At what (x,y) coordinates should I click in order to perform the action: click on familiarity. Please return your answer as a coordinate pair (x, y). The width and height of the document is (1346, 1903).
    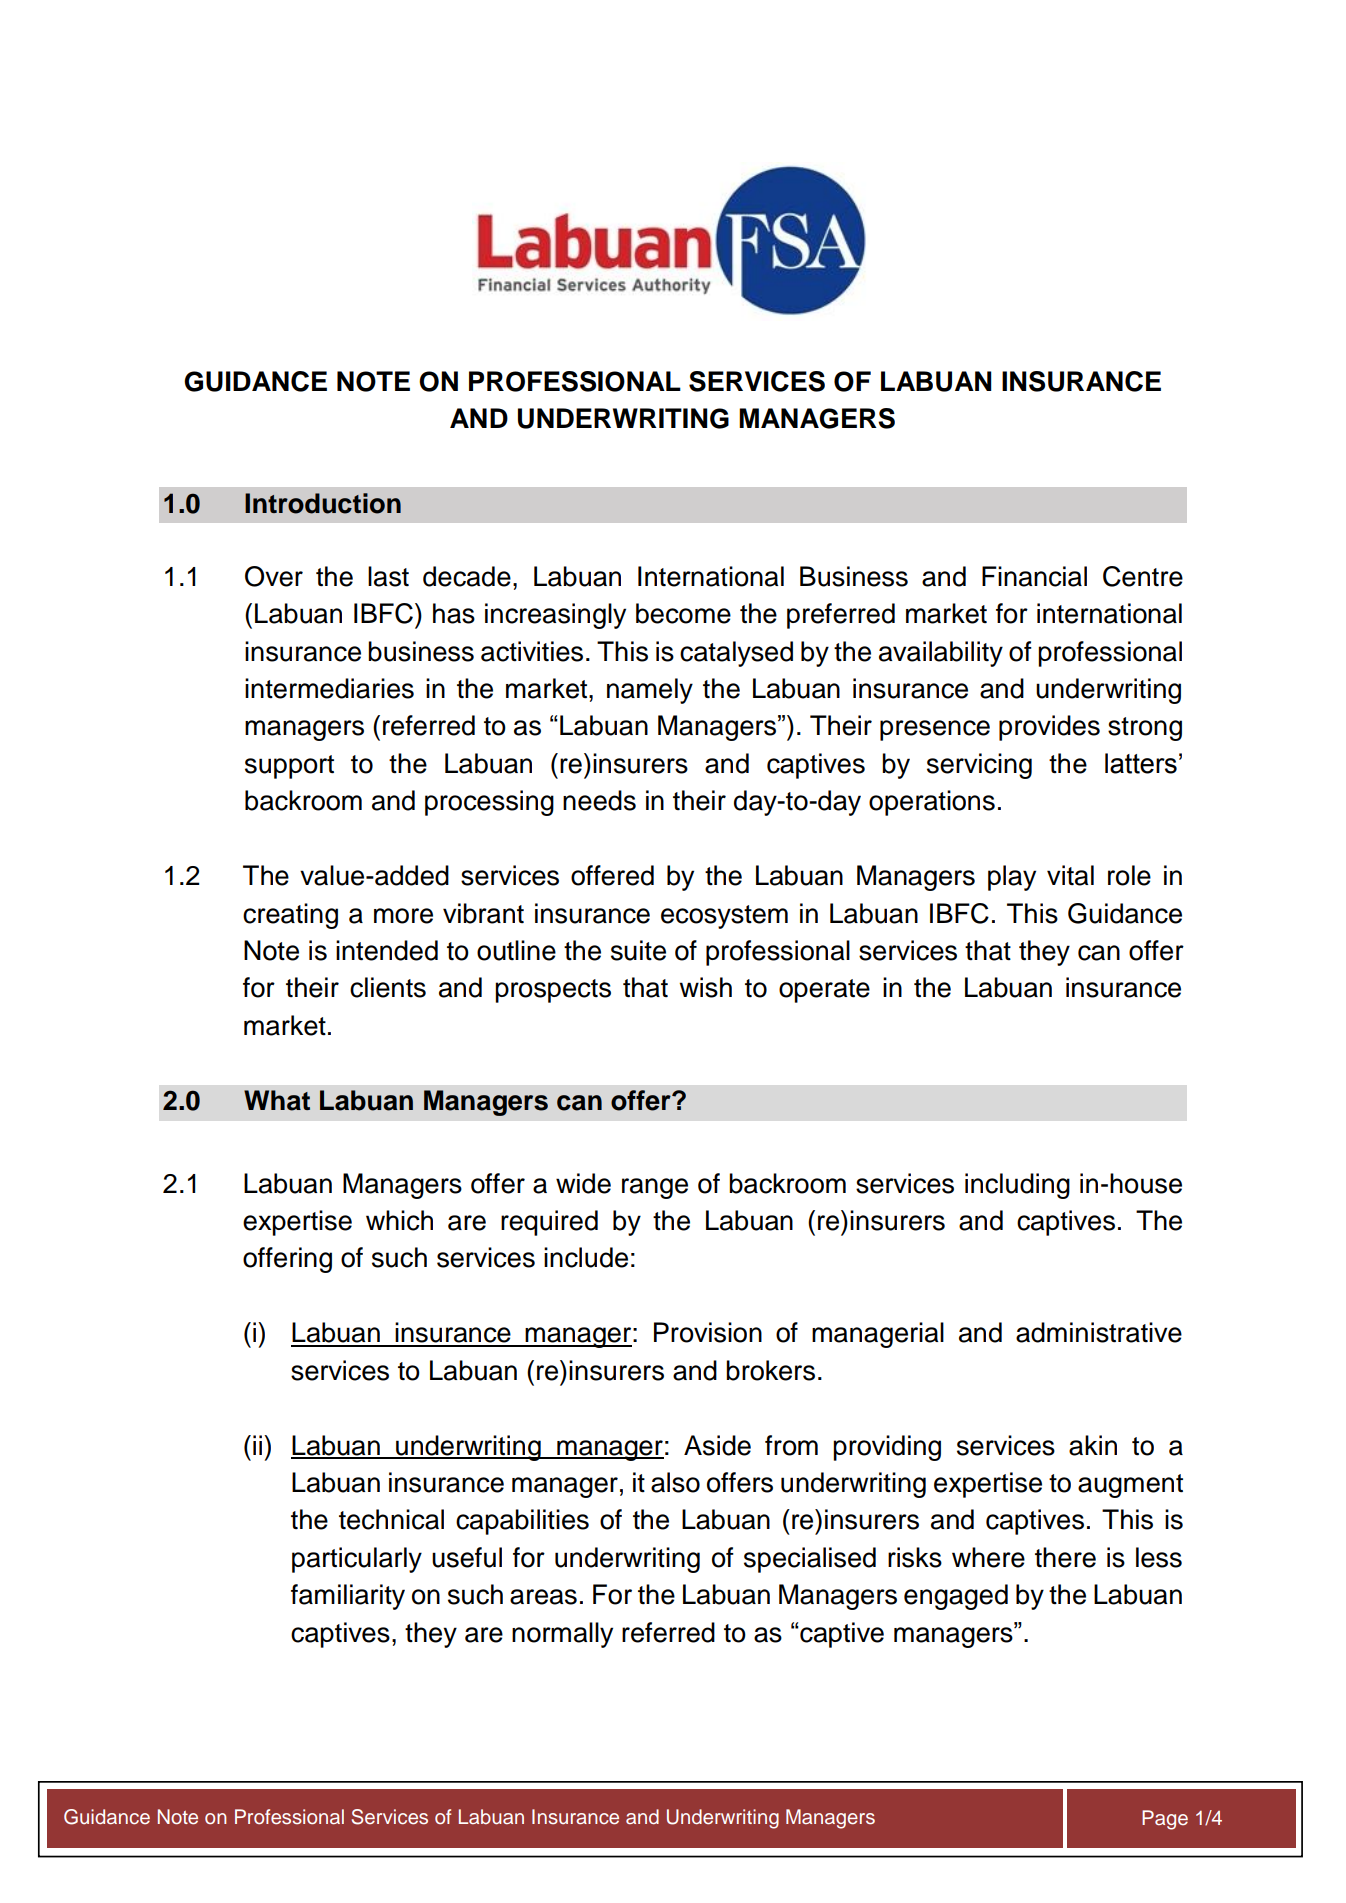
    Looking at the image, I should click on (348, 1597).
